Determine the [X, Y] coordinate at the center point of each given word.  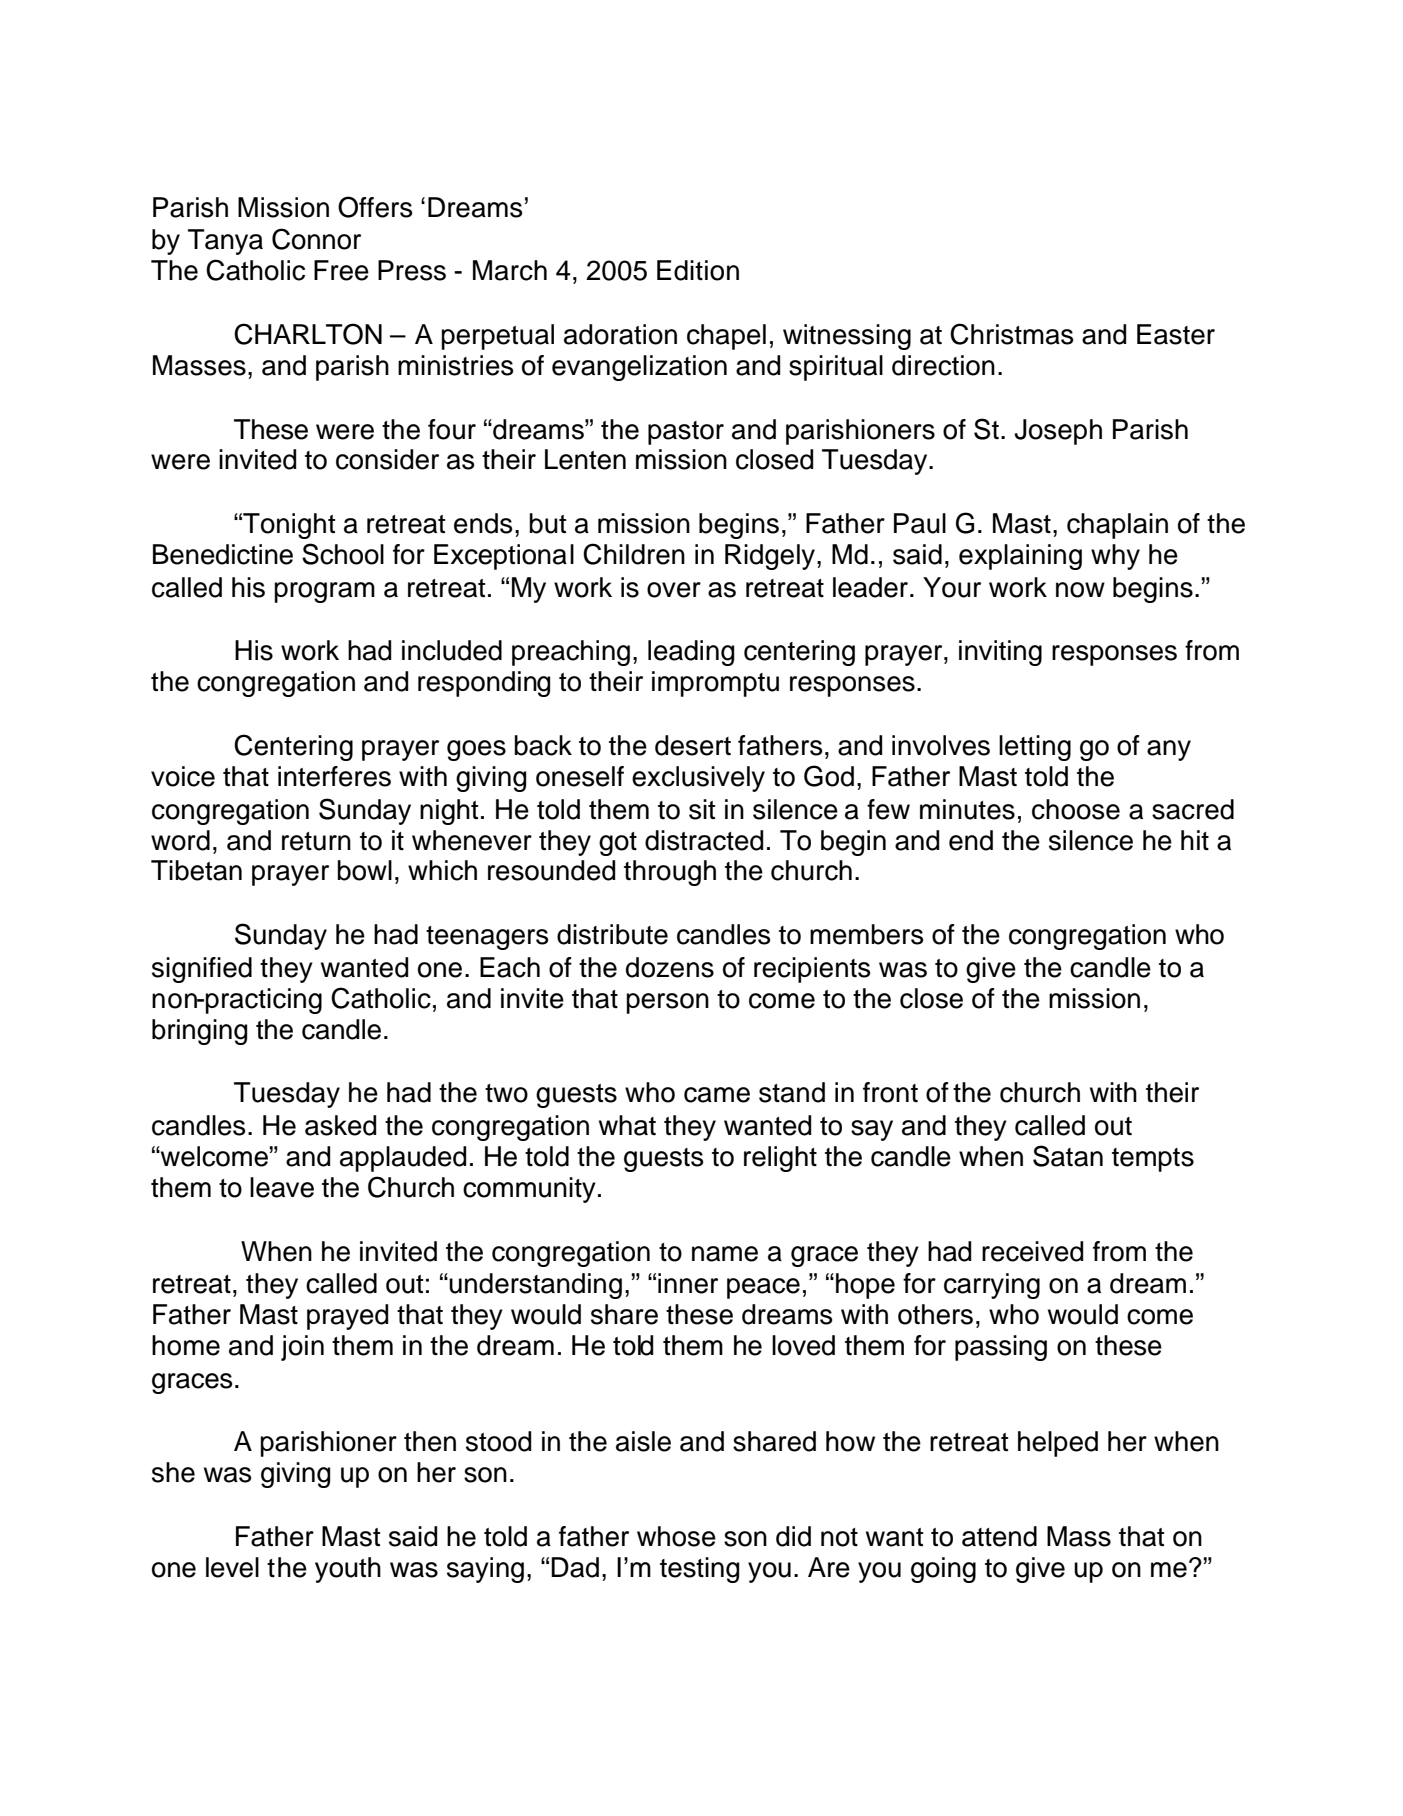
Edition [698, 270]
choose [1076, 809]
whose [676, 1536]
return [316, 841]
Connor [316, 239]
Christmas [1011, 334]
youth [348, 1570]
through [670, 873]
